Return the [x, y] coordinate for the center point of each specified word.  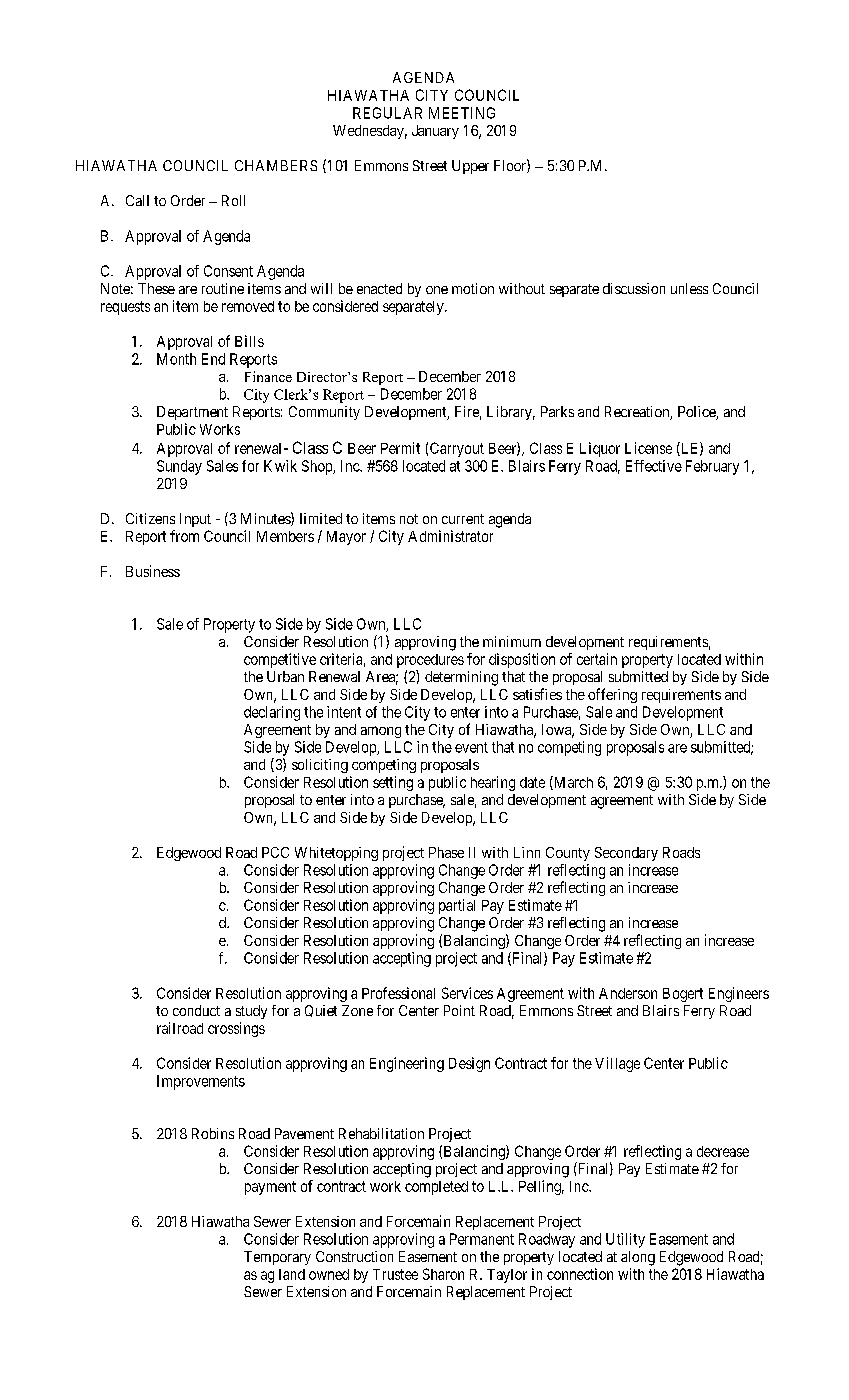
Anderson [628, 993]
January [435, 132]
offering [612, 695]
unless [689, 288]
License [648, 448]
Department [192, 413]
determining [461, 678]
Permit [400, 448]
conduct [196, 1010]
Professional [398, 993]
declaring [272, 713]
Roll [233, 200]
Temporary [277, 1258]
